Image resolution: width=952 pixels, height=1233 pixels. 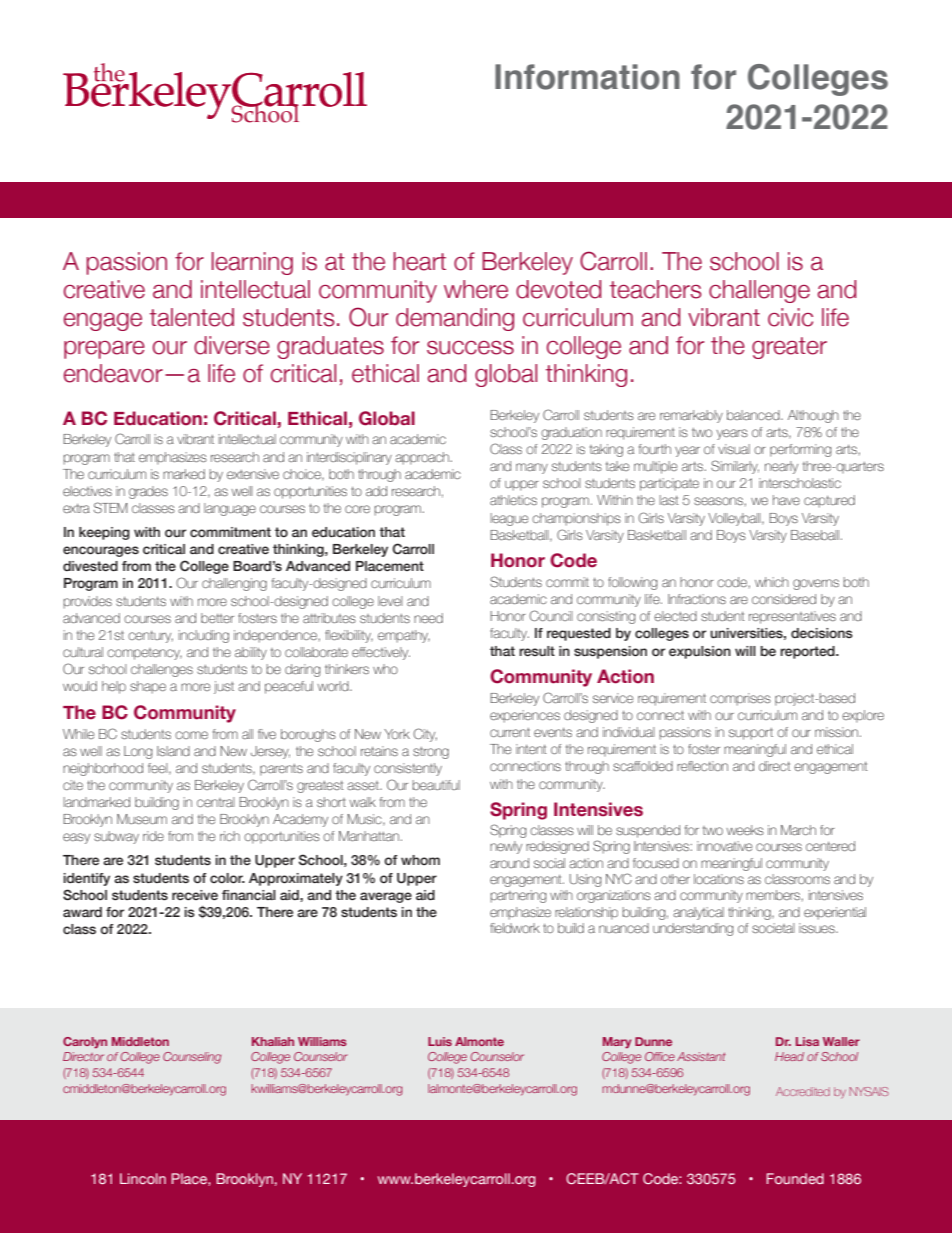 I want to click on weeks, so click(x=745, y=830).
